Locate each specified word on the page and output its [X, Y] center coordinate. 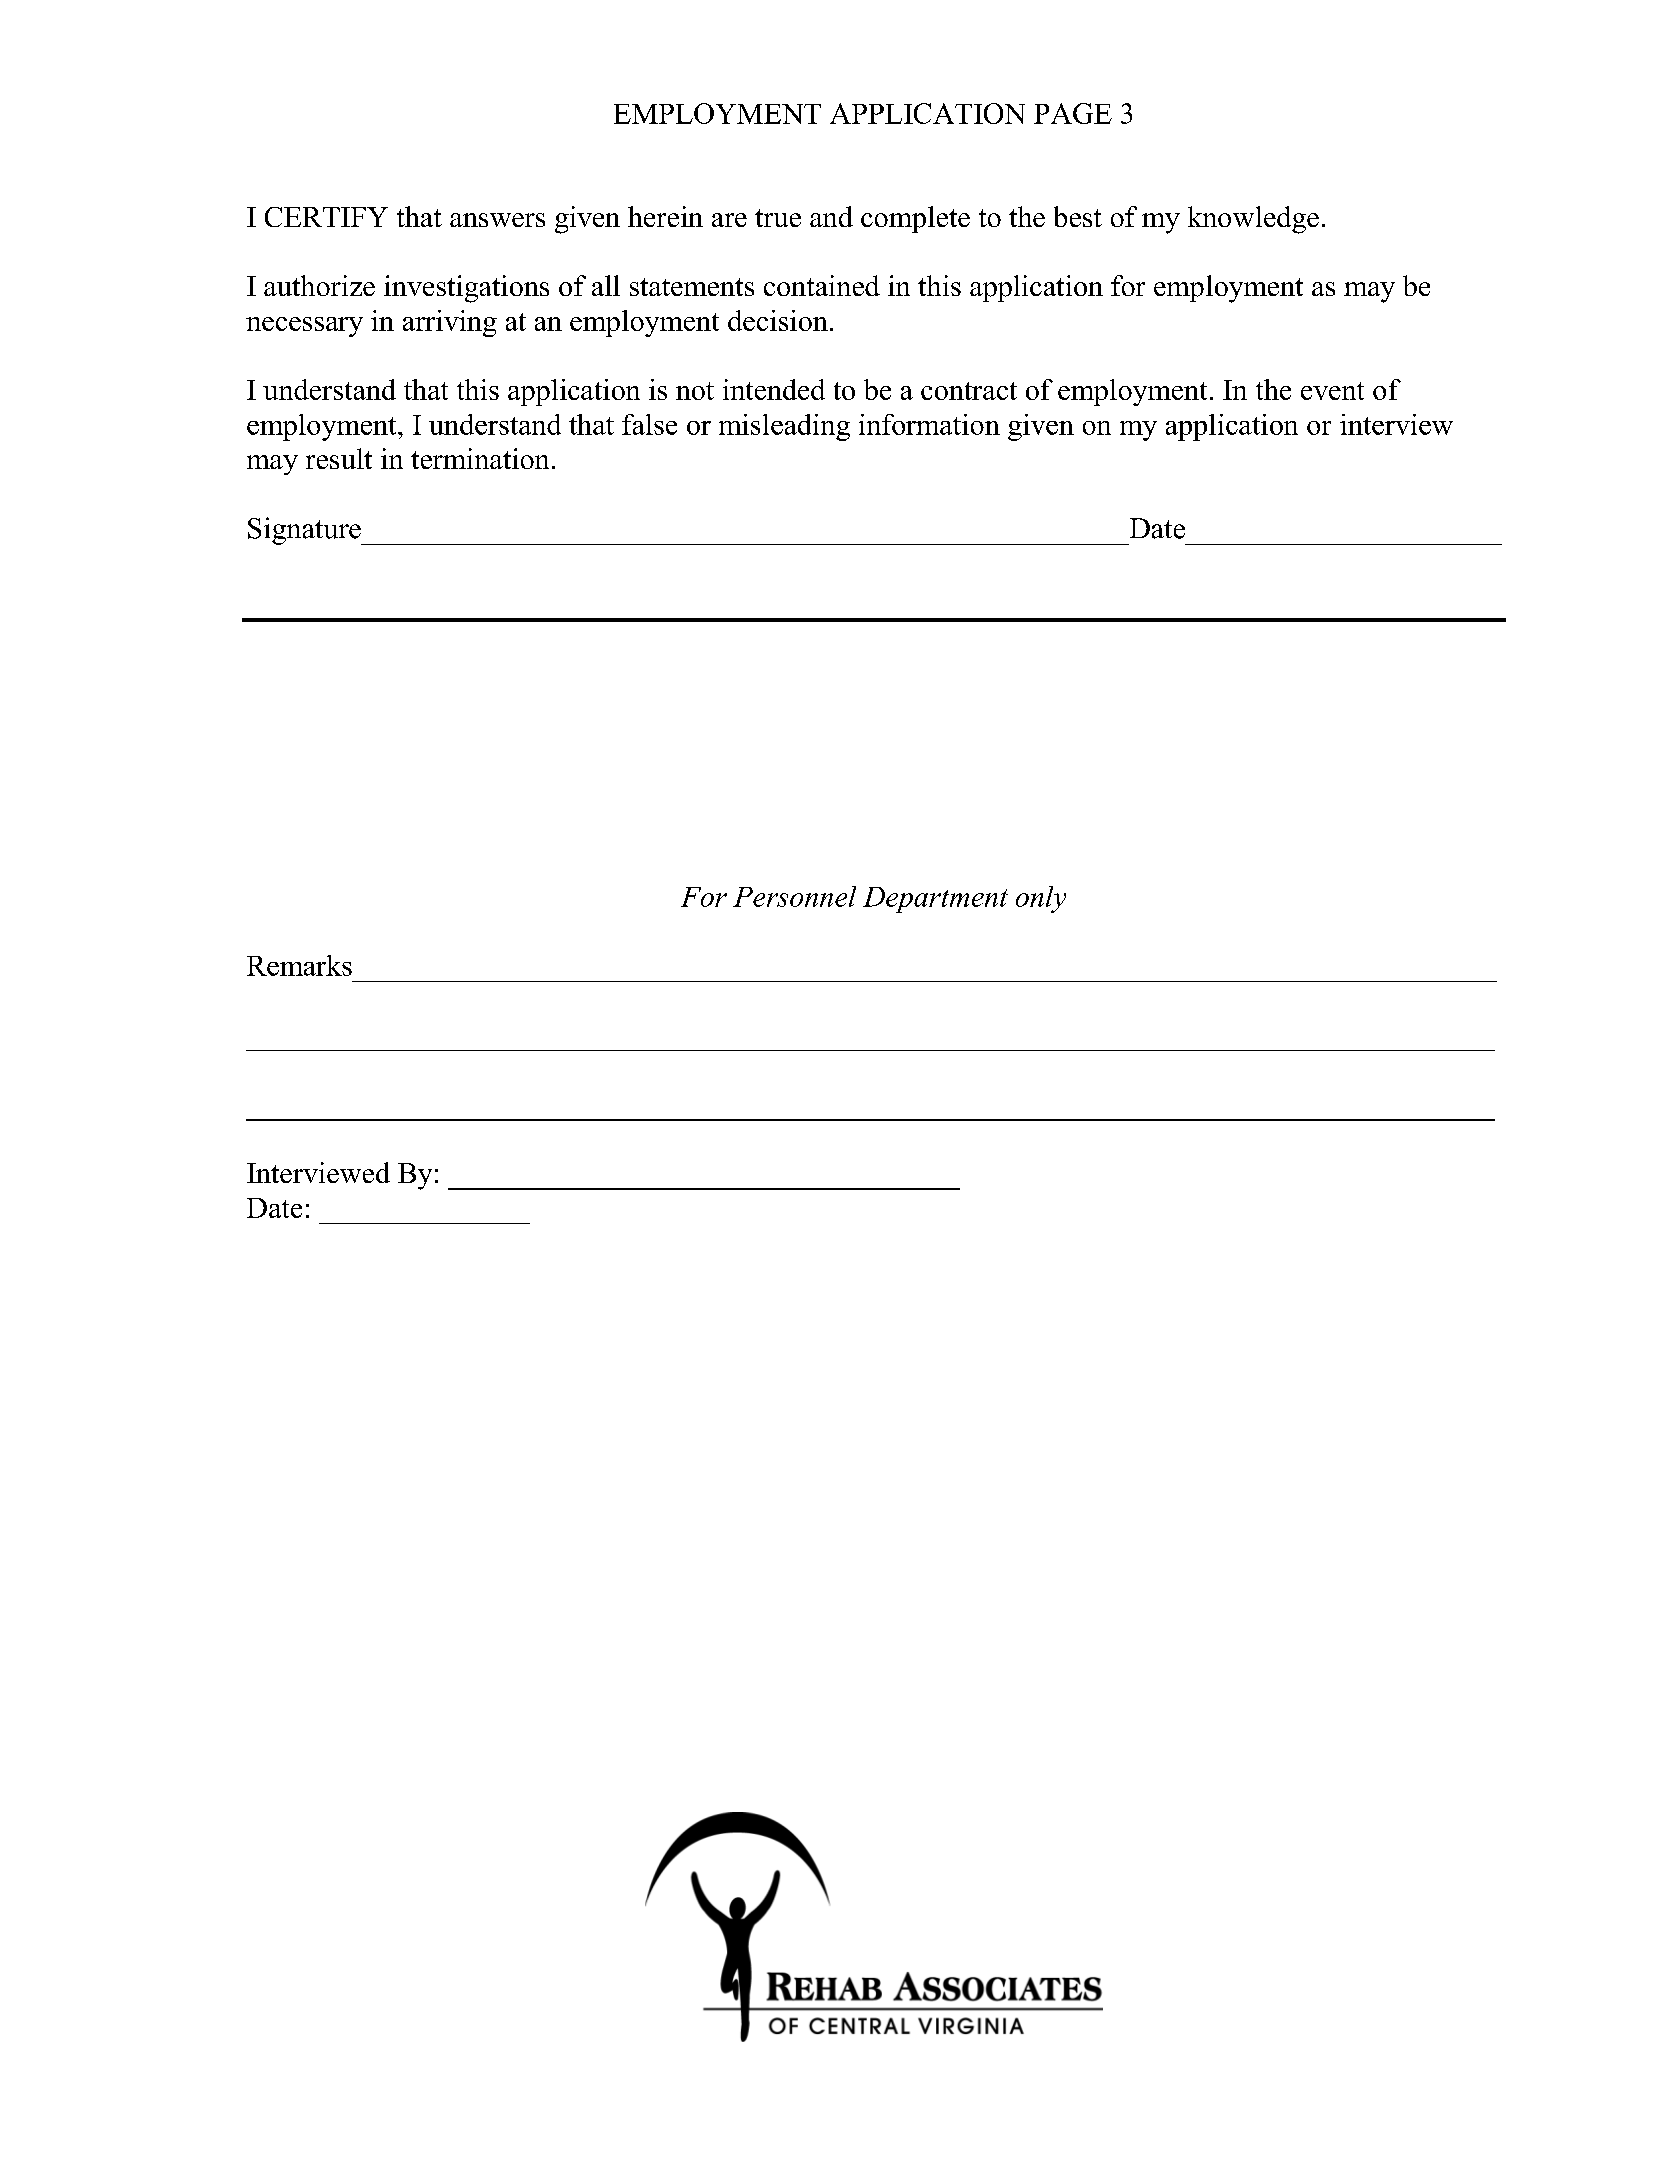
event [1332, 391]
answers [497, 220]
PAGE [1073, 113]
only [1041, 899]
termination [480, 458]
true [778, 218]
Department [935, 900]
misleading [784, 427]
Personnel [794, 896]
